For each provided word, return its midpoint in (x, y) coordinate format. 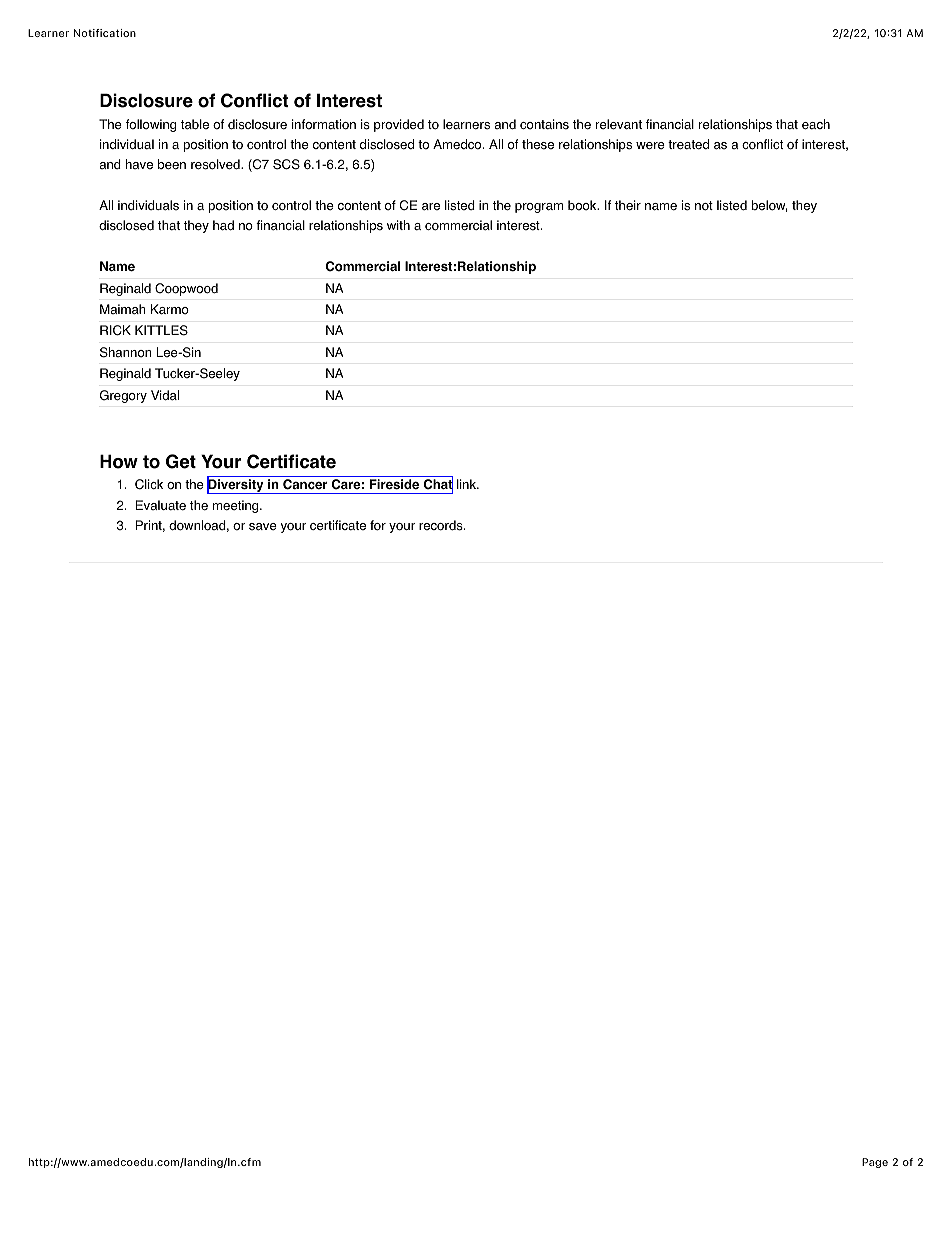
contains (544, 124)
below (769, 206)
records (442, 525)
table (195, 124)
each (816, 124)
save (263, 527)
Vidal (165, 395)
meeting (237, 506)
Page (875, 1163)
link (468, 484)
